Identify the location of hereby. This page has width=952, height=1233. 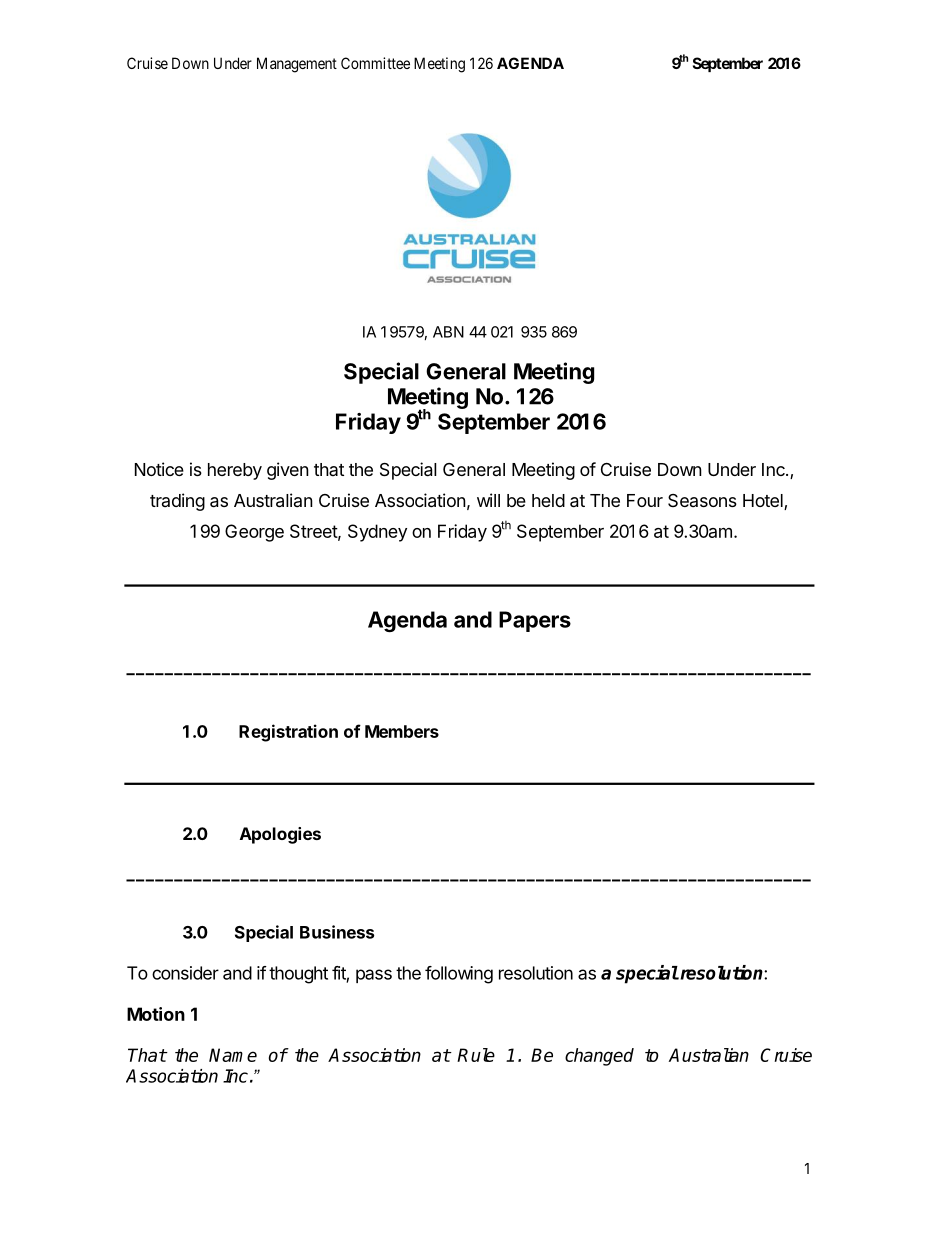
(235, 471).
